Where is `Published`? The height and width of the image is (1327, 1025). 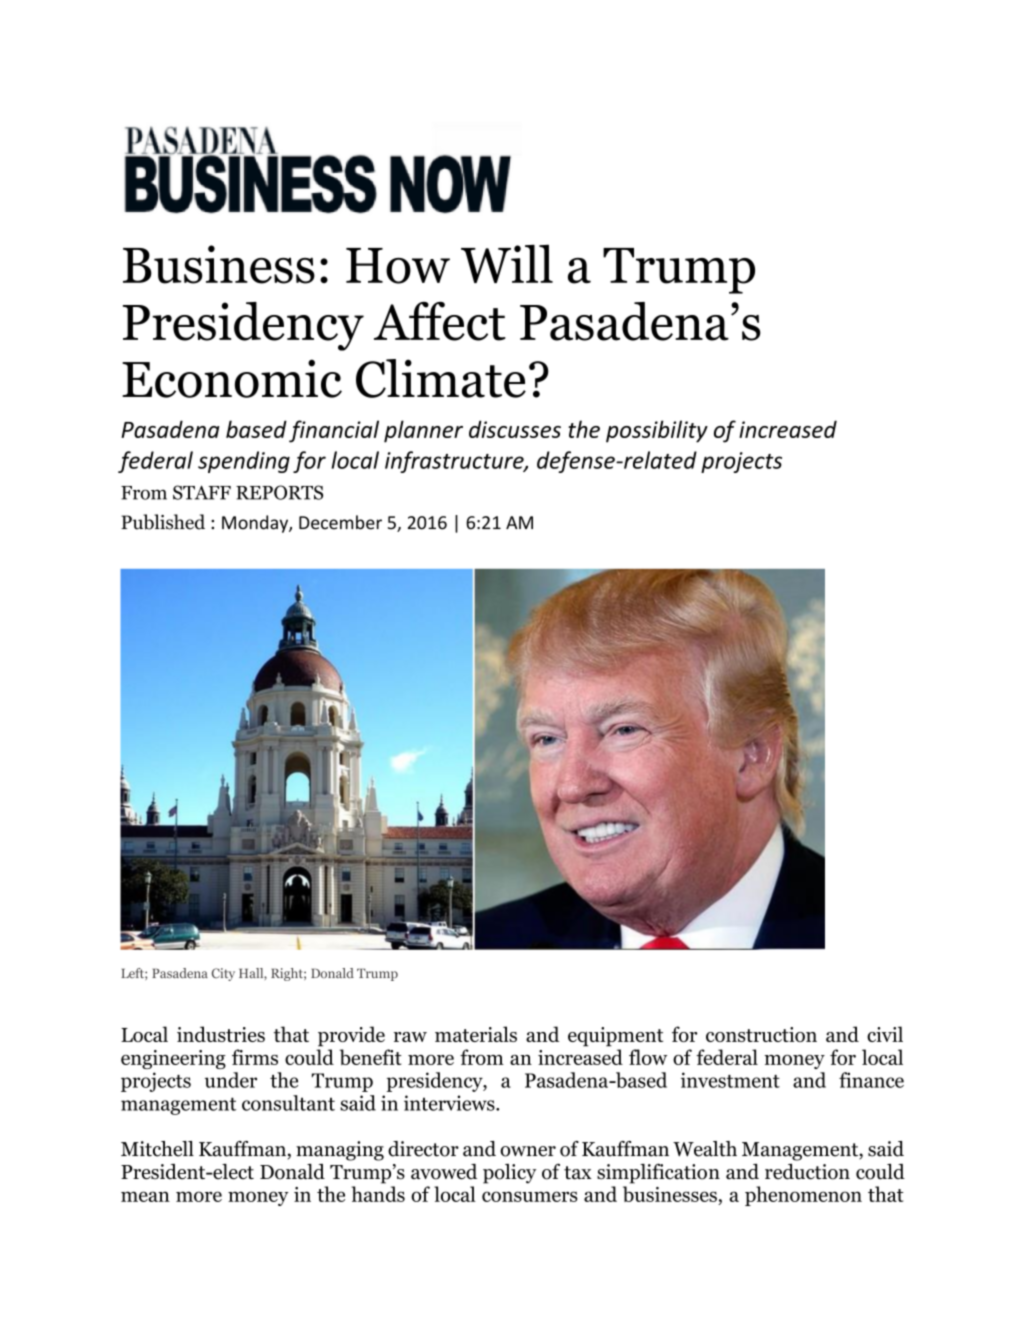
Published is located at coordinates (163, 522).
